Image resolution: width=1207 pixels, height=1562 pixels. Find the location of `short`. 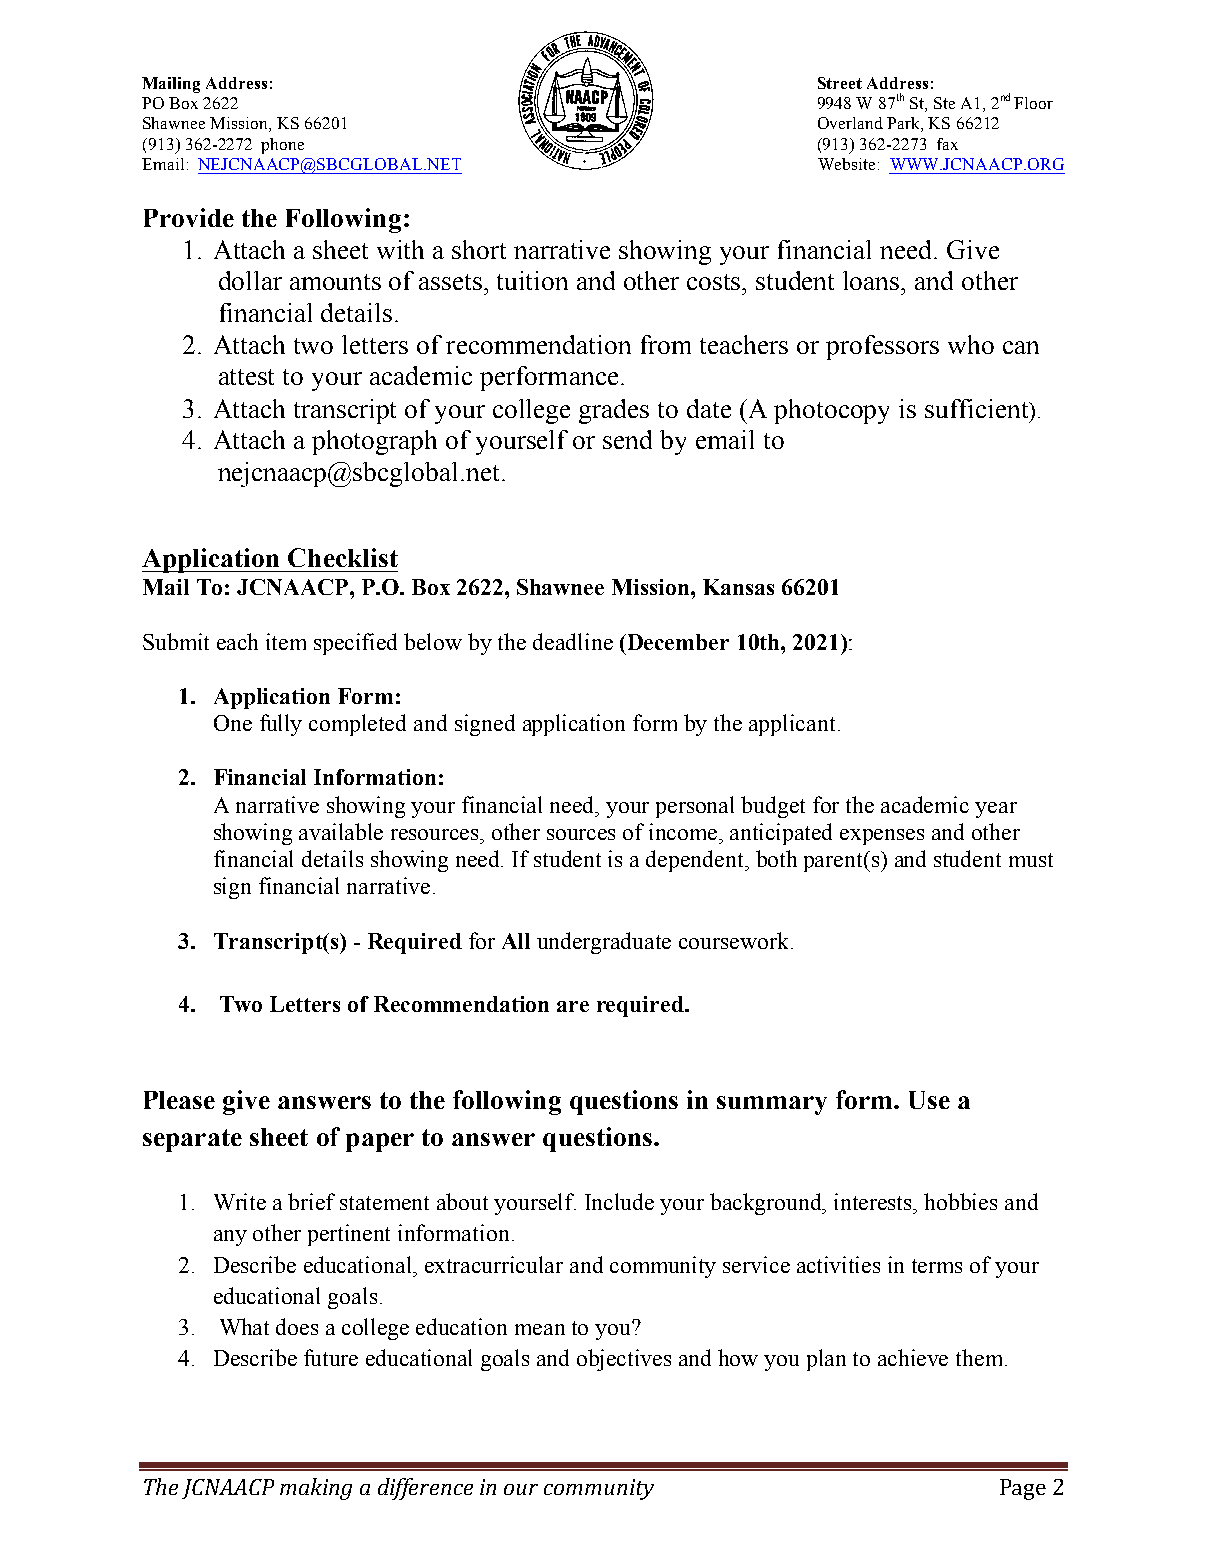

short is located at coordinates (479, 249).
